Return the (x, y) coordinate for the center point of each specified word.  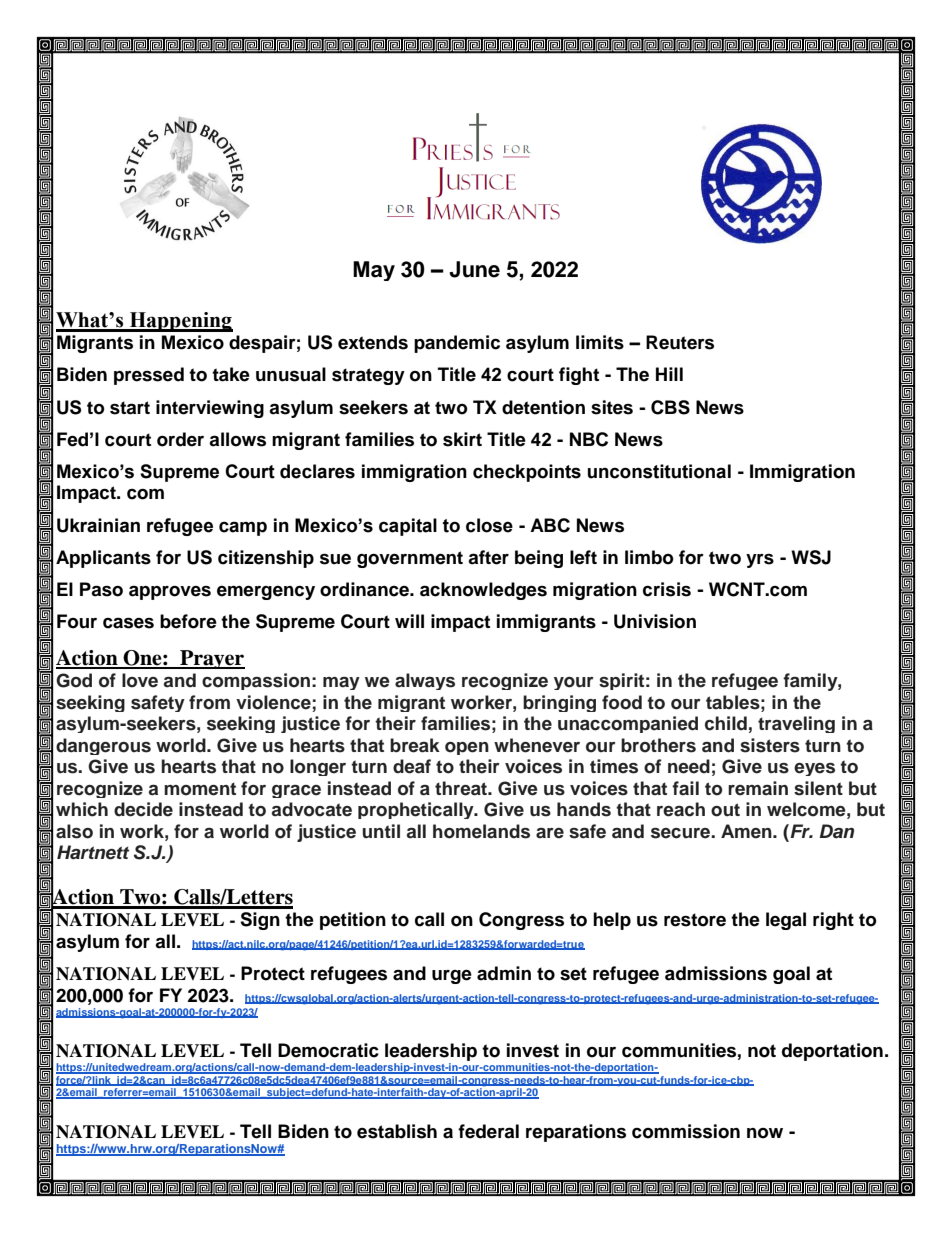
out (725, 810)
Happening (180, 322)
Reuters (680, 342)
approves (170, 592)
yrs (760, 561)
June (474, 269)
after (488, 557)
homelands (481, 831)
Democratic (328, 1050)
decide (143, 809)
